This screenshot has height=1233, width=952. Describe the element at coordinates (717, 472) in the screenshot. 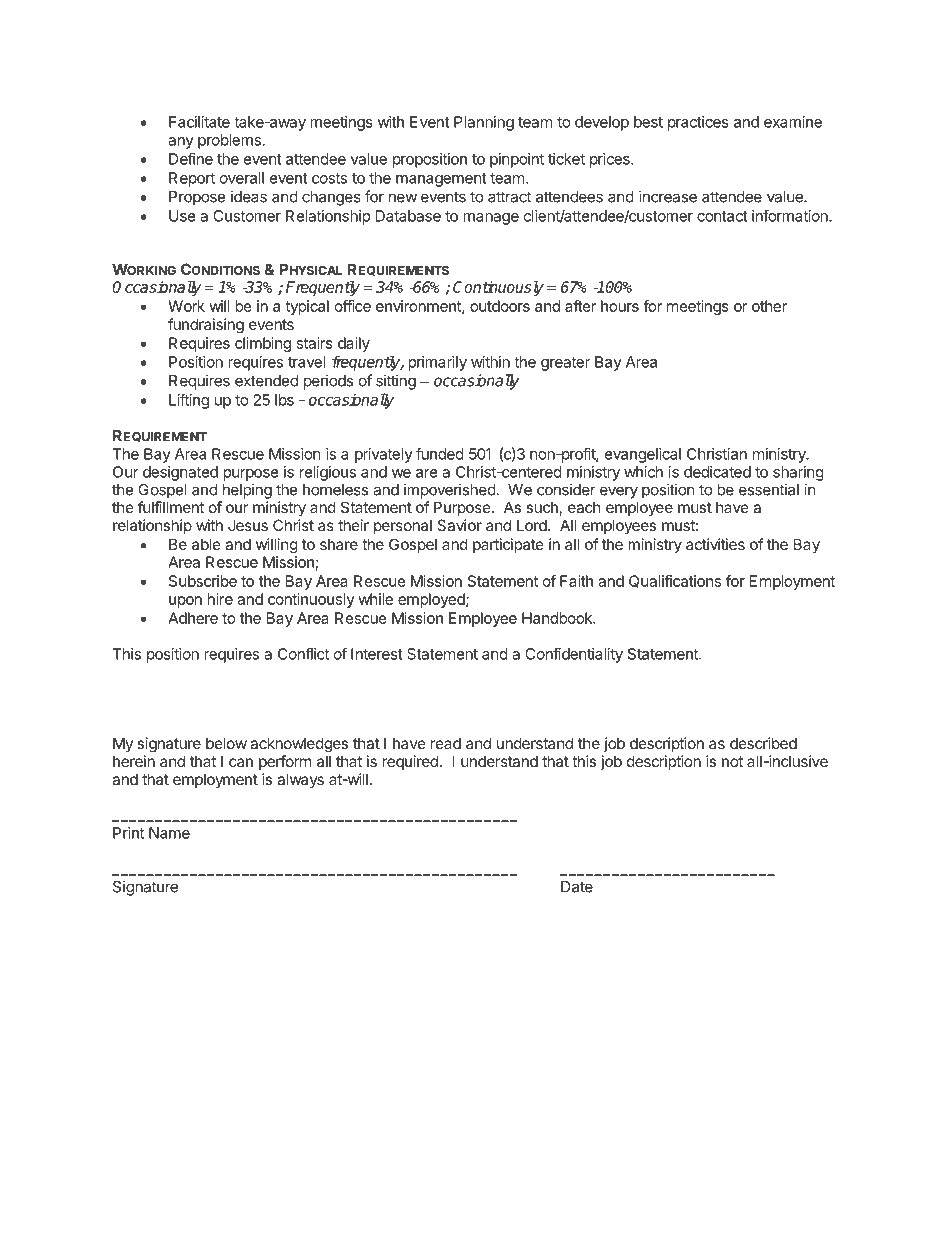

I see `dedicated` at that location.
